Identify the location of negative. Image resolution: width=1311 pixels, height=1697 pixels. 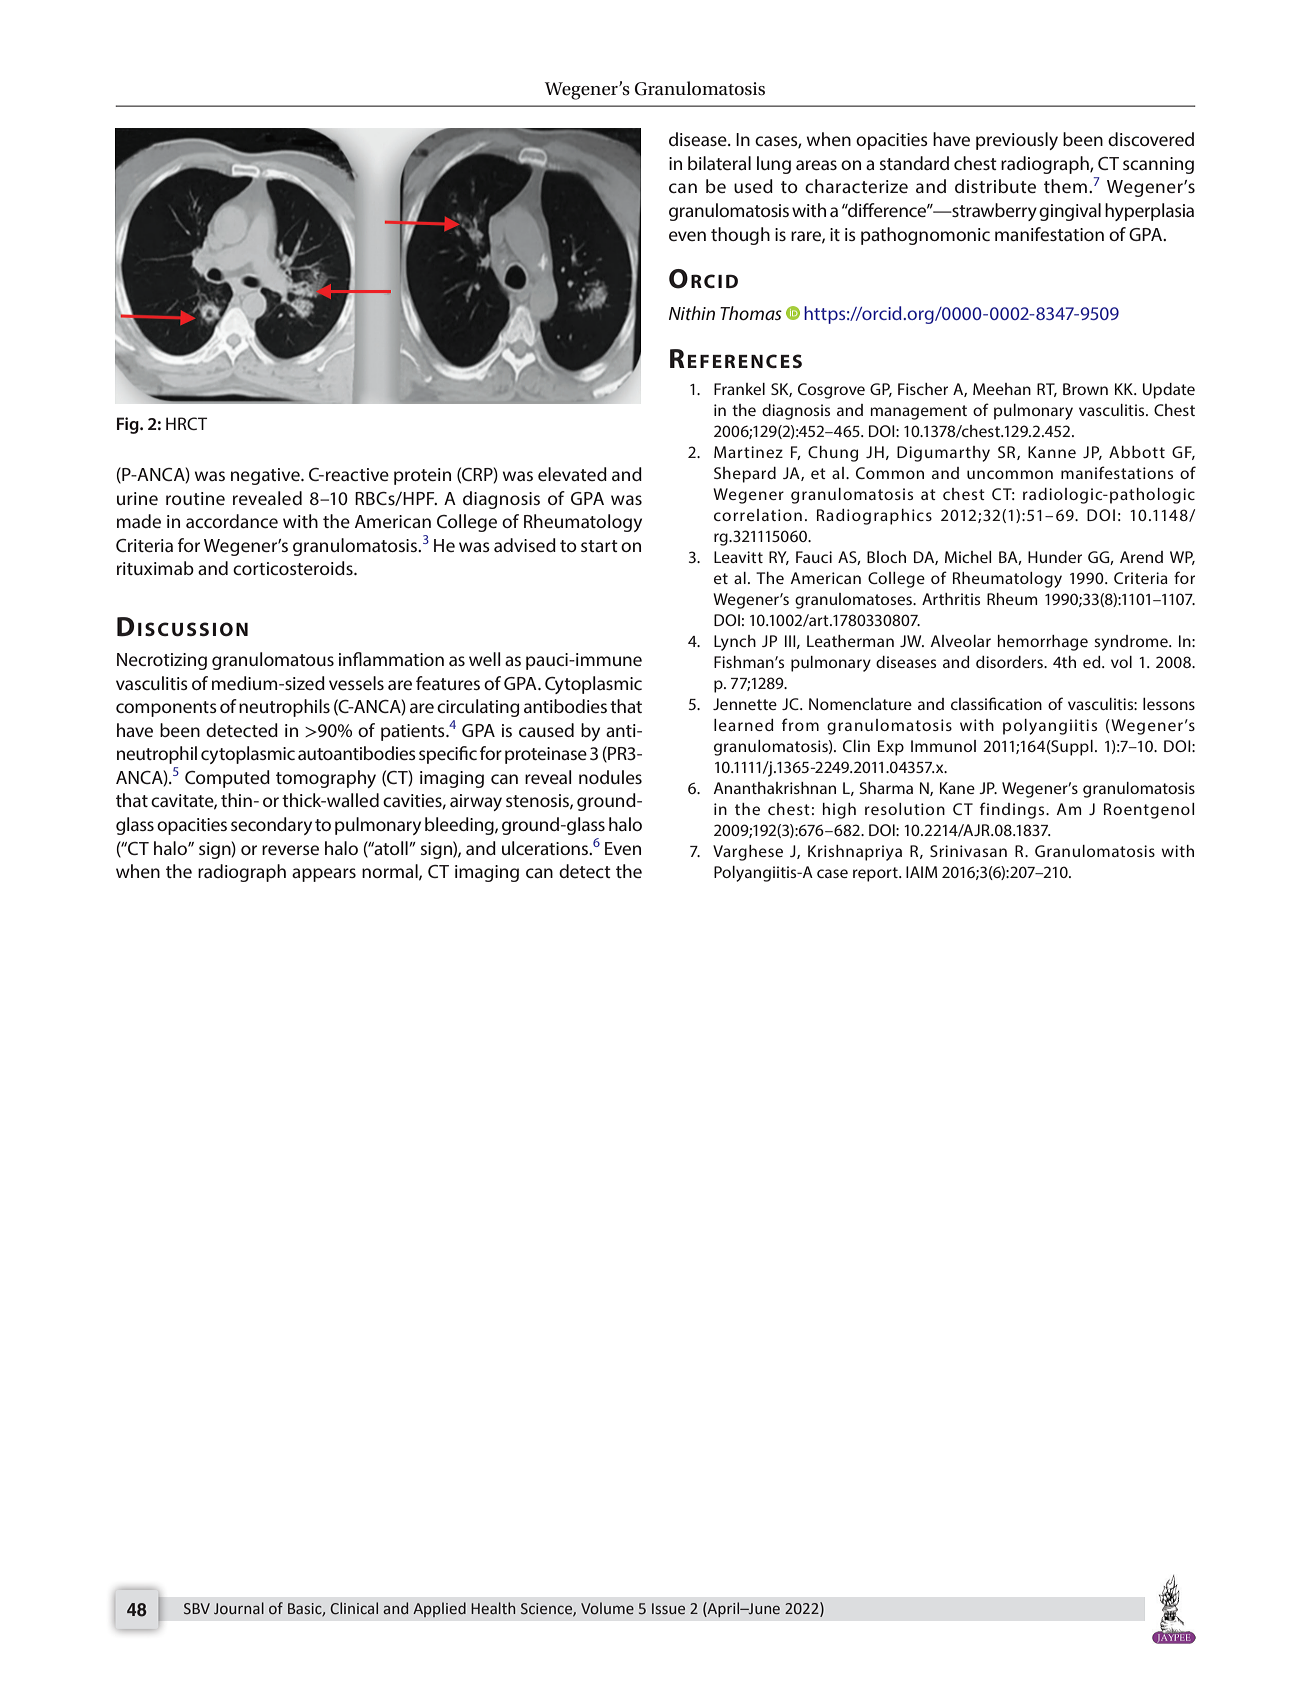
(266, 476).
